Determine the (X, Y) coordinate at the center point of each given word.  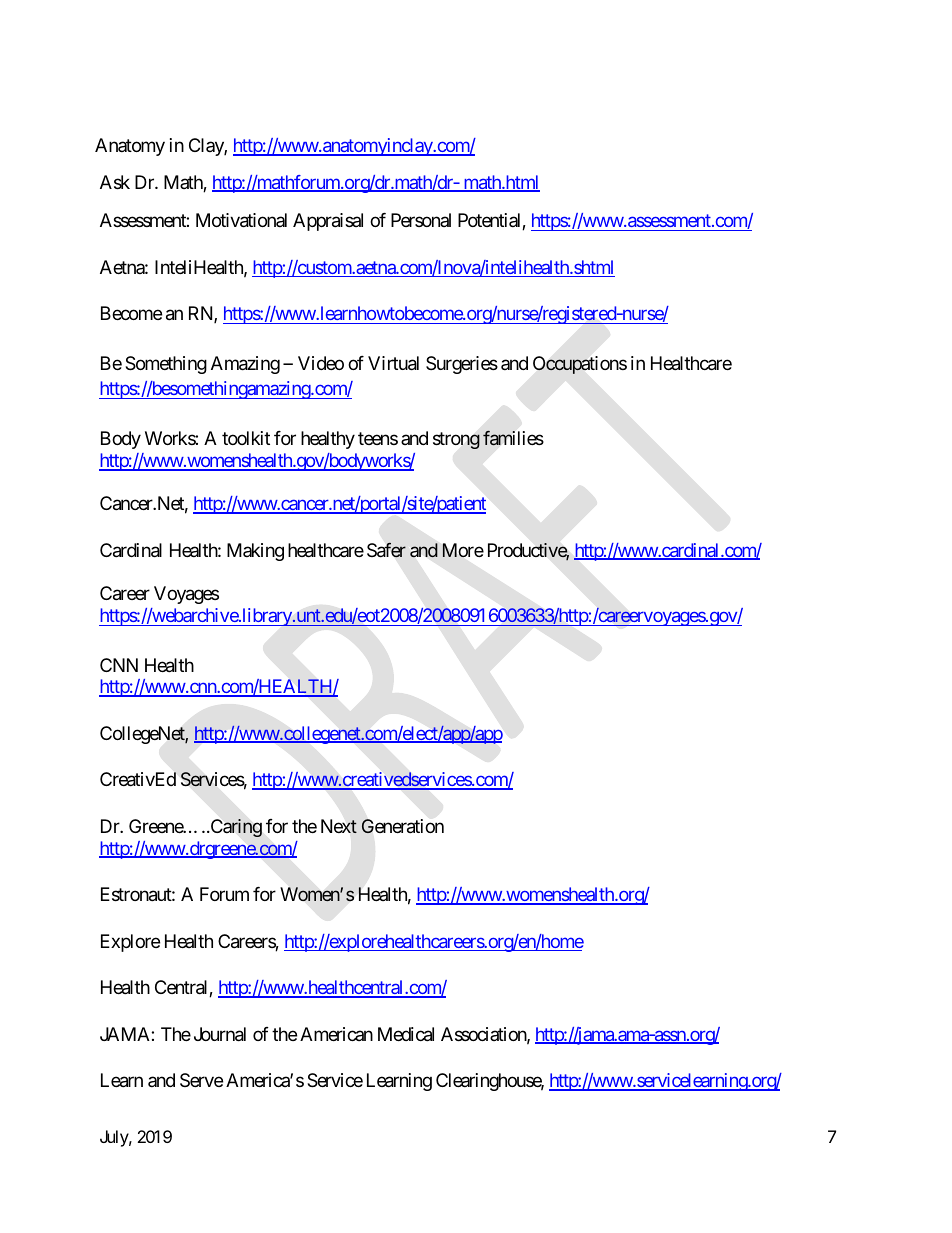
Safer (386, 550)
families (513, 438)
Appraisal (328, 222)
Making (255, 552)
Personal (421, 220)
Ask (115, 182)
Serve (201, 1080)
